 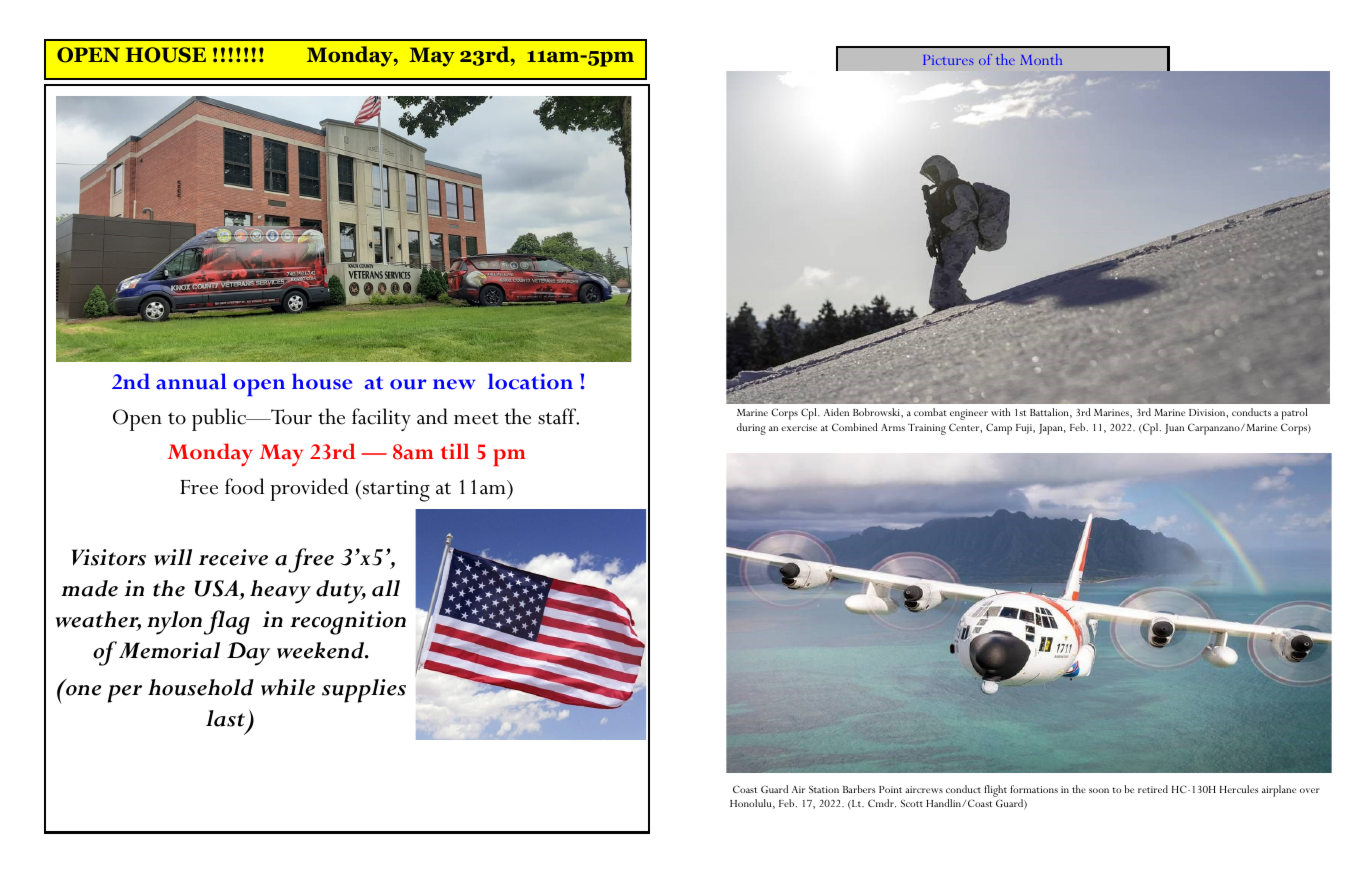 What do you see at coordinates (530, 381) in the screenshot?
I see `location` at bounding box center [530, 381].
